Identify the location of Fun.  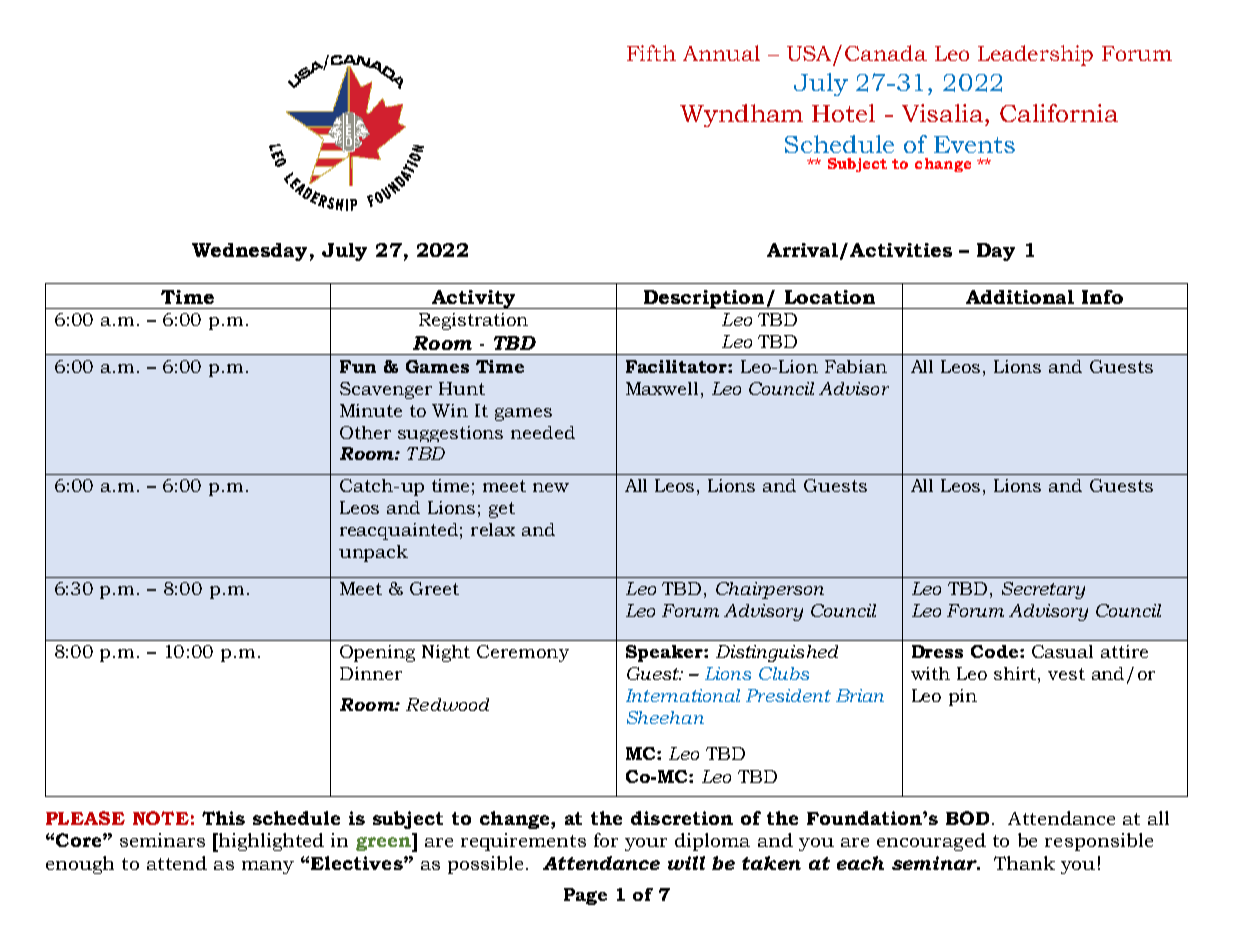
(358, 366).
